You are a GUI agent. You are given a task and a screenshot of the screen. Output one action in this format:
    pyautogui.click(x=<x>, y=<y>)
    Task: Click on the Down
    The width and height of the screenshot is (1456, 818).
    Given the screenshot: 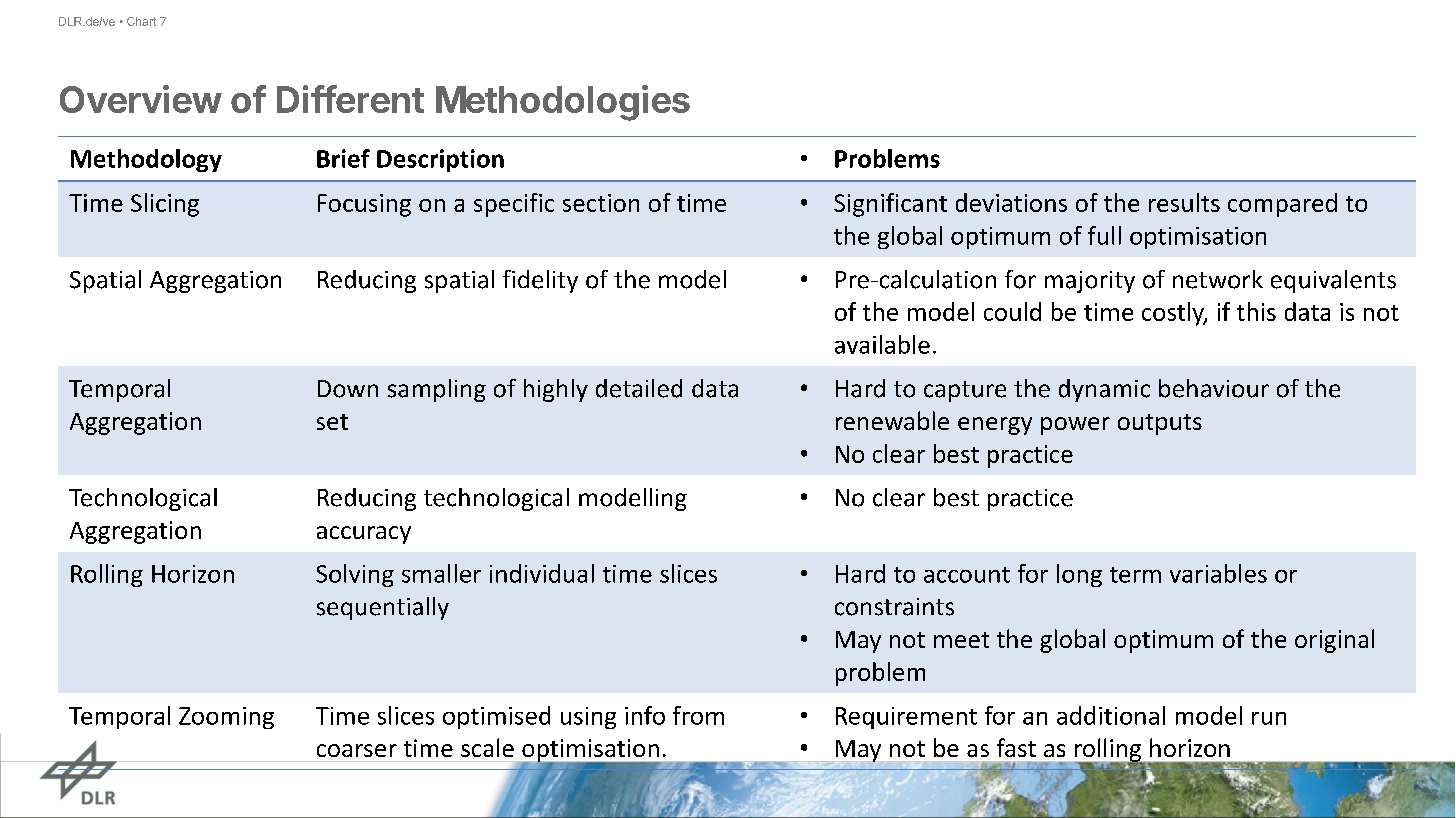 What is the action you would take?
    pyautogui.click(x=348, y=389)
